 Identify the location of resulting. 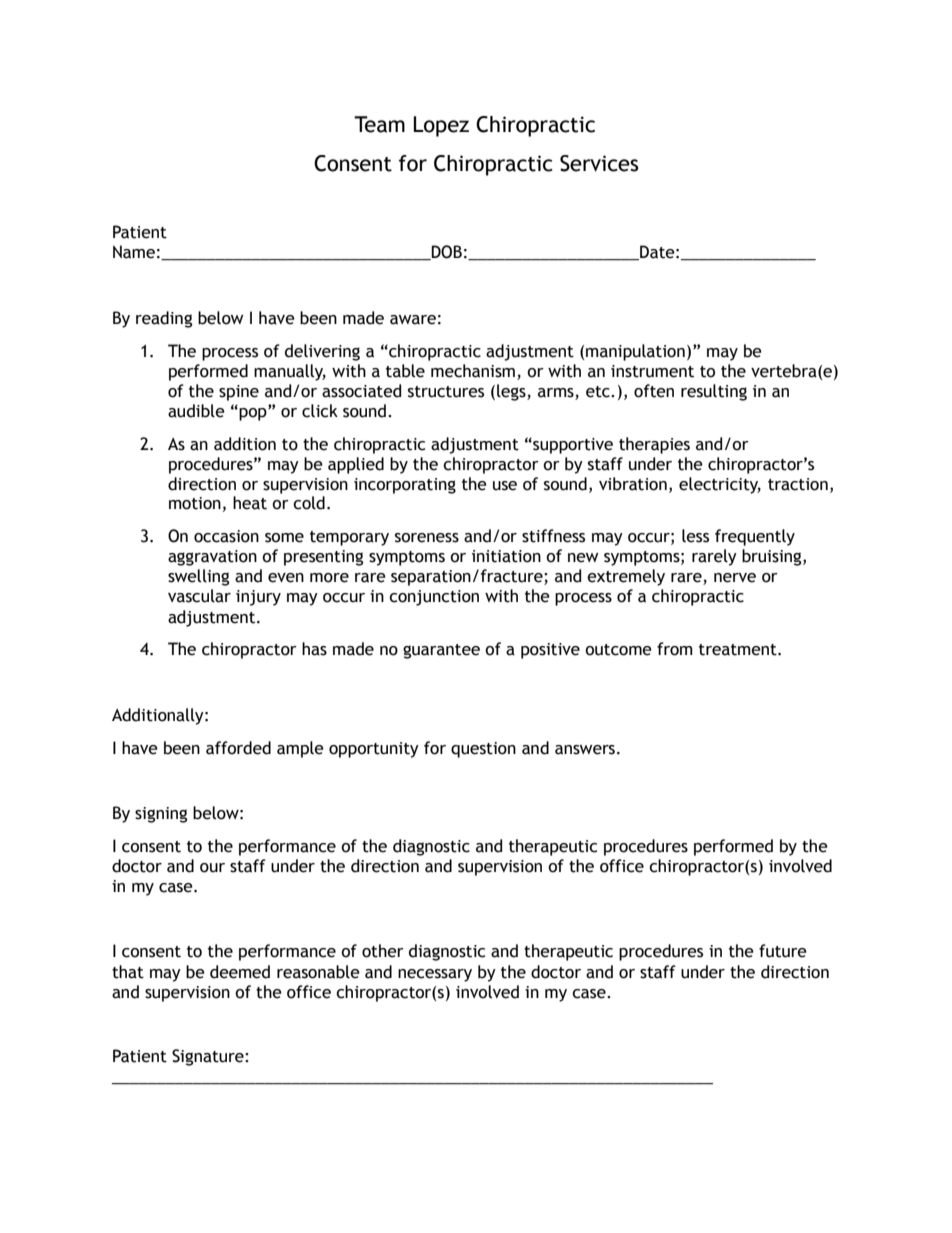
(714, 392).
